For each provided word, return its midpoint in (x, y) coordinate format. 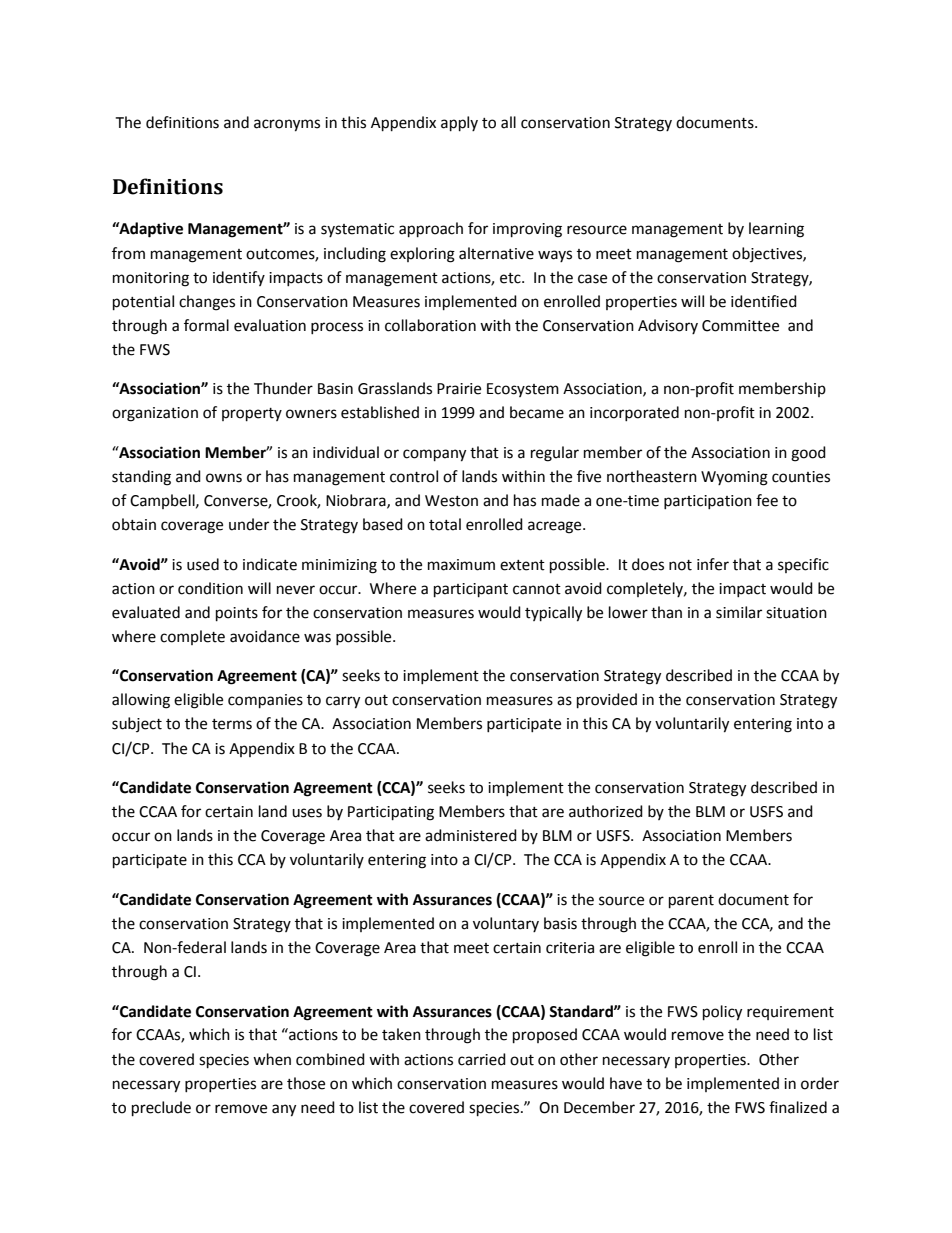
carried (482, 1059)
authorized (606, 811)
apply (459, 124)
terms (232, 724)
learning (776, 230)
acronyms (287, 125)
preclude (161, 1109)
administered (471, 835)
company (434, 455)
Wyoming (734, 478)
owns (224, 478)
